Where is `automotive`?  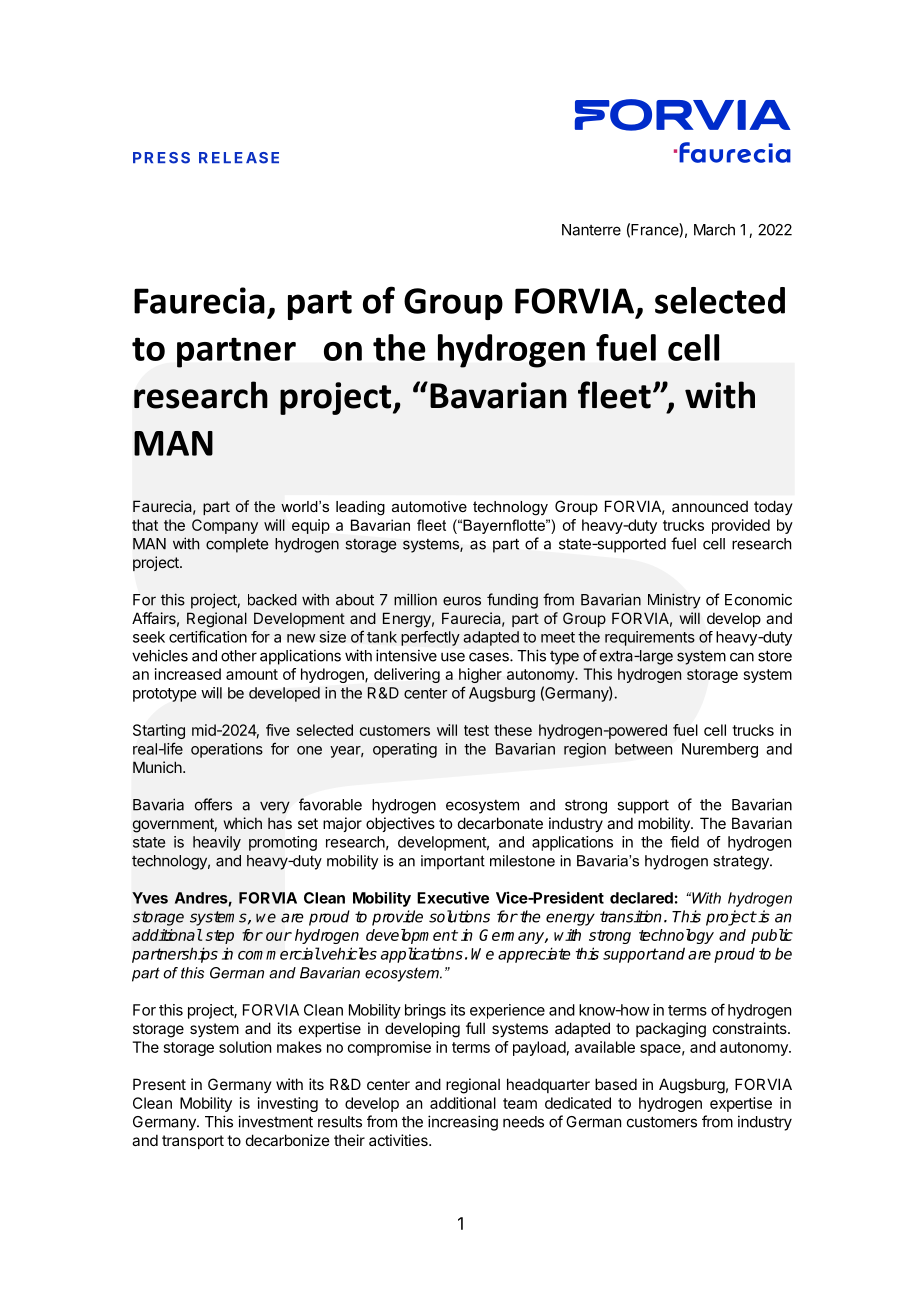
automotive is located at coordinates (429, 506).
